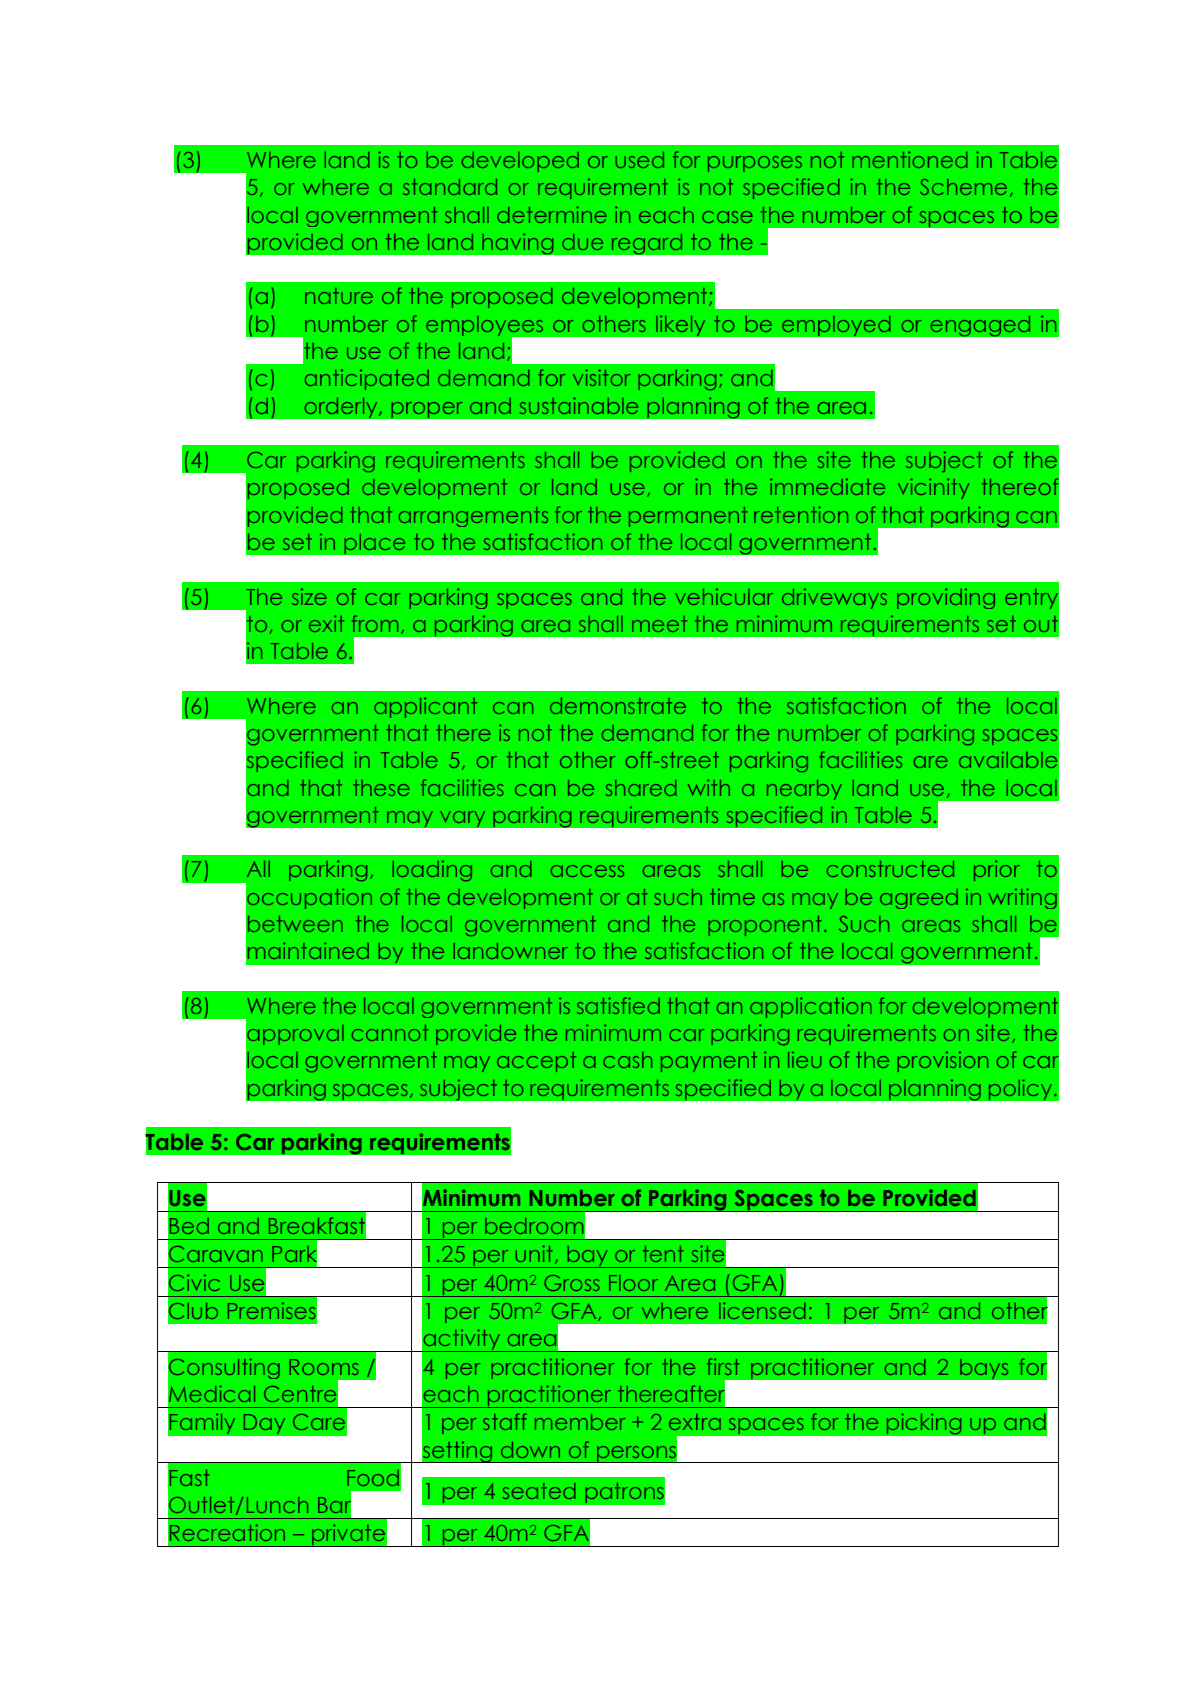 Image resolution: width=1204 pixels, height=1703 pixels. I want to click on exit, so click(326, 623).
